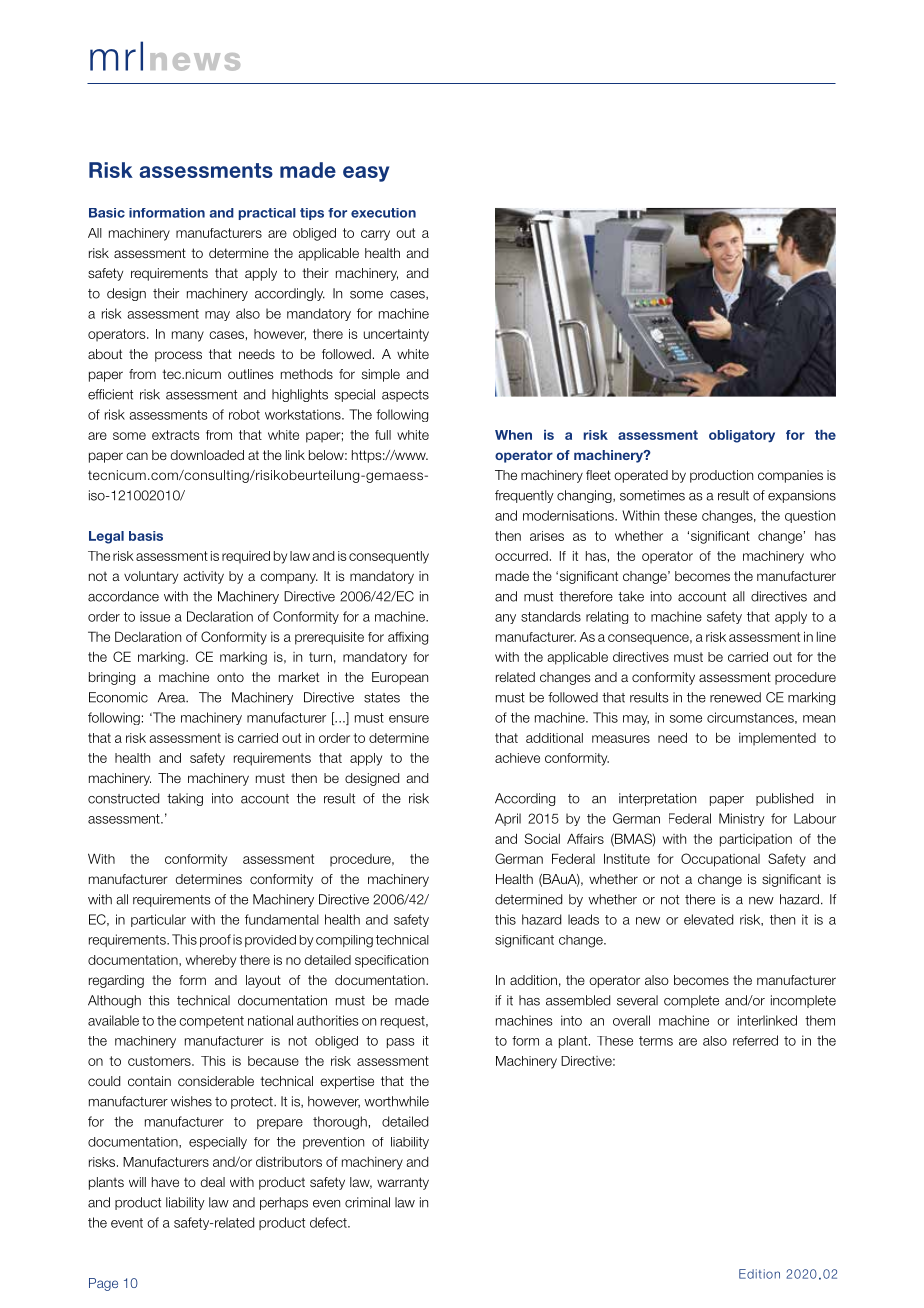 Image resolution: width=924 pixels, height=1308 pixels. I want to click on particular, so click(158, 920).
